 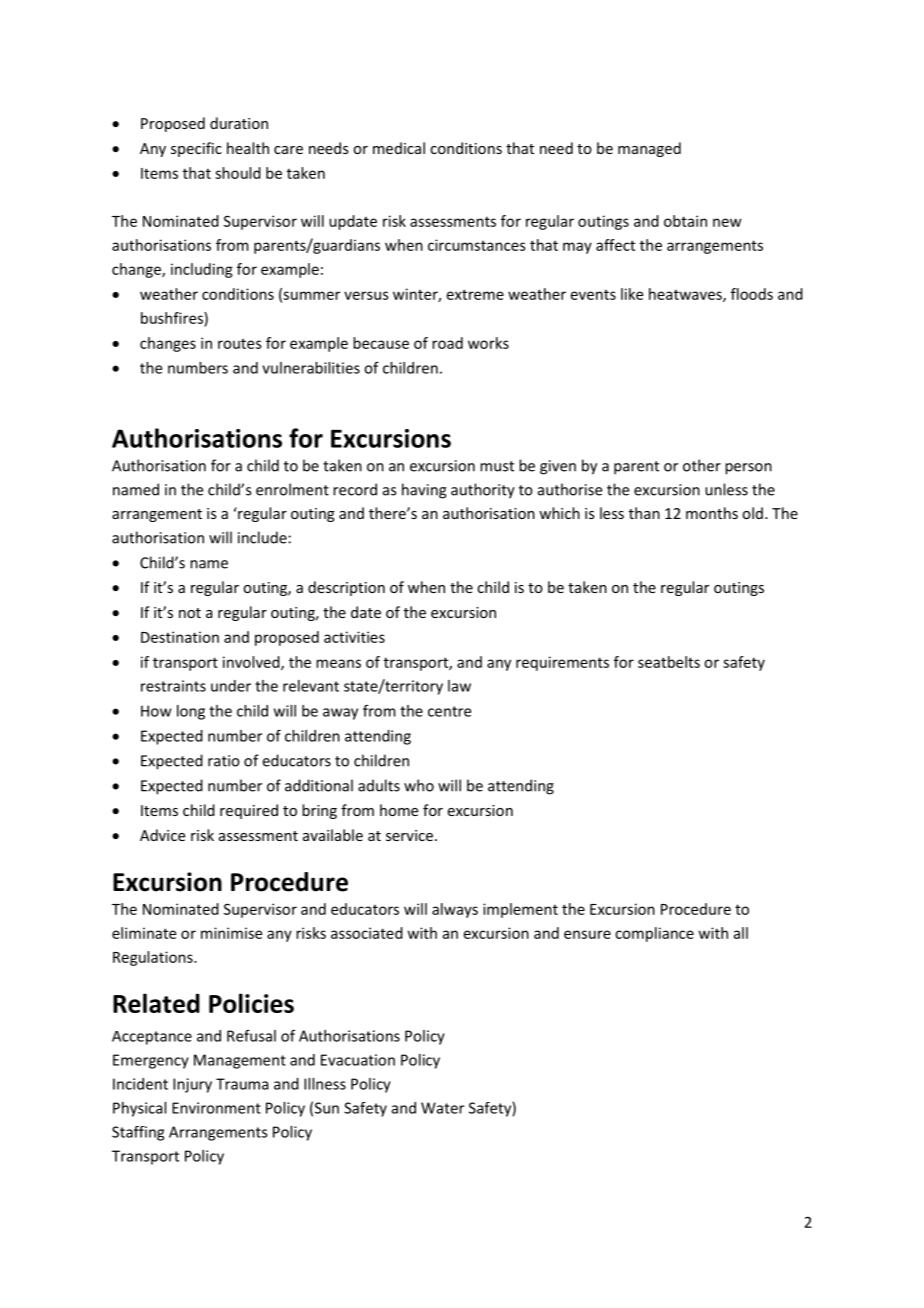 I want to click on law, so click(x=459, y=686).
